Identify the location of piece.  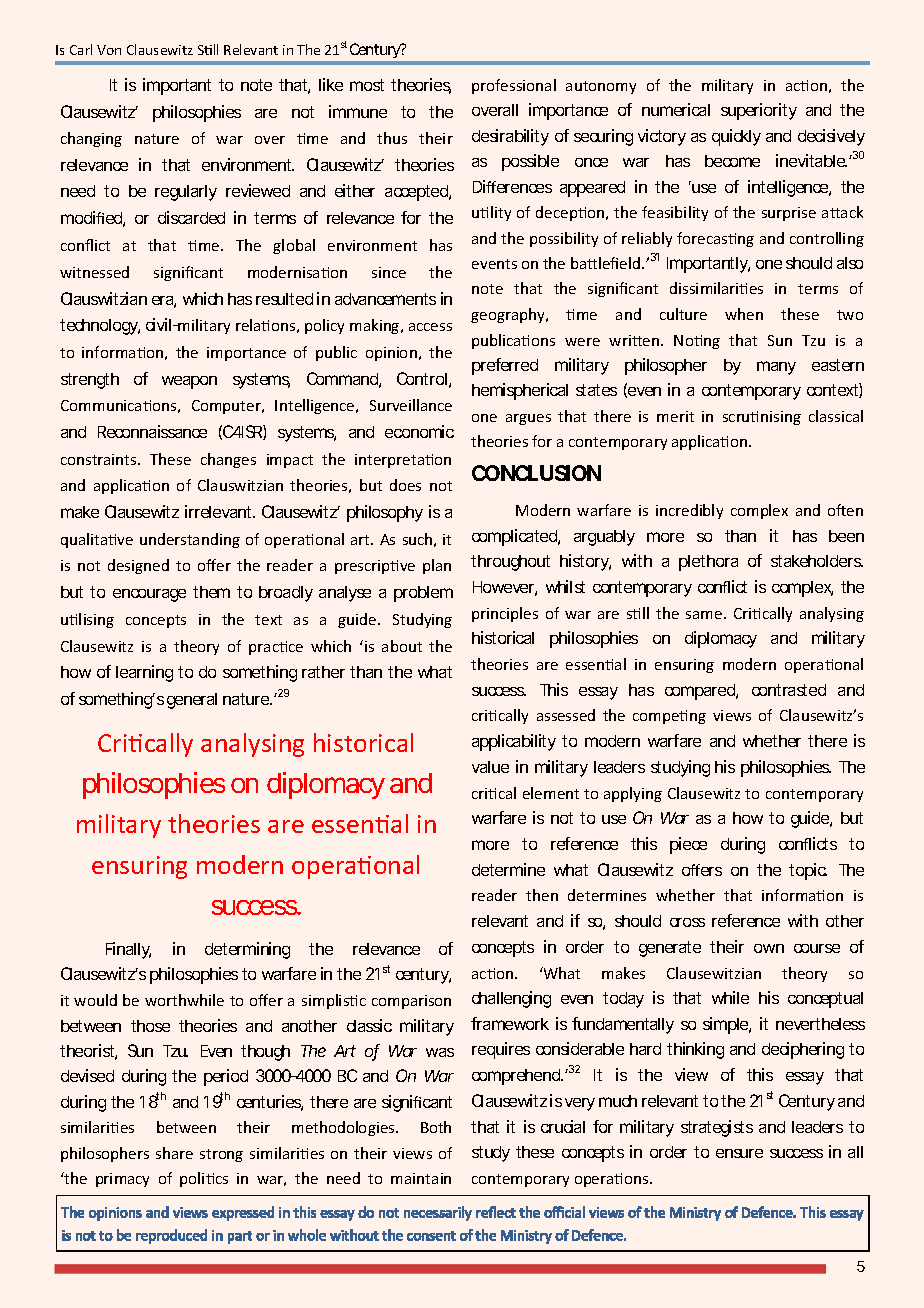
(688, 845).
